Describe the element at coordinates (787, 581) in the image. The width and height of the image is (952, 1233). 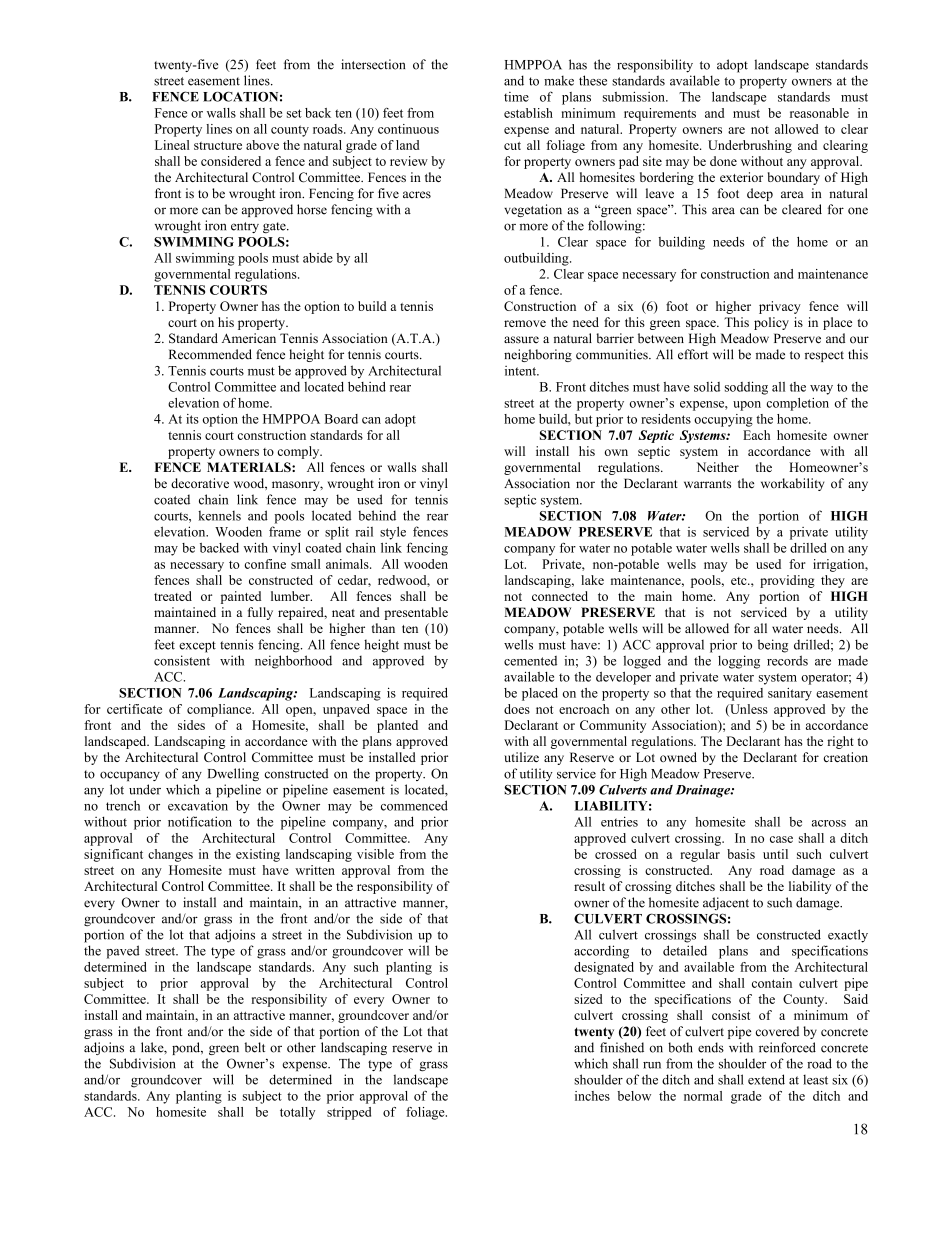
I see `providing` at that location.
